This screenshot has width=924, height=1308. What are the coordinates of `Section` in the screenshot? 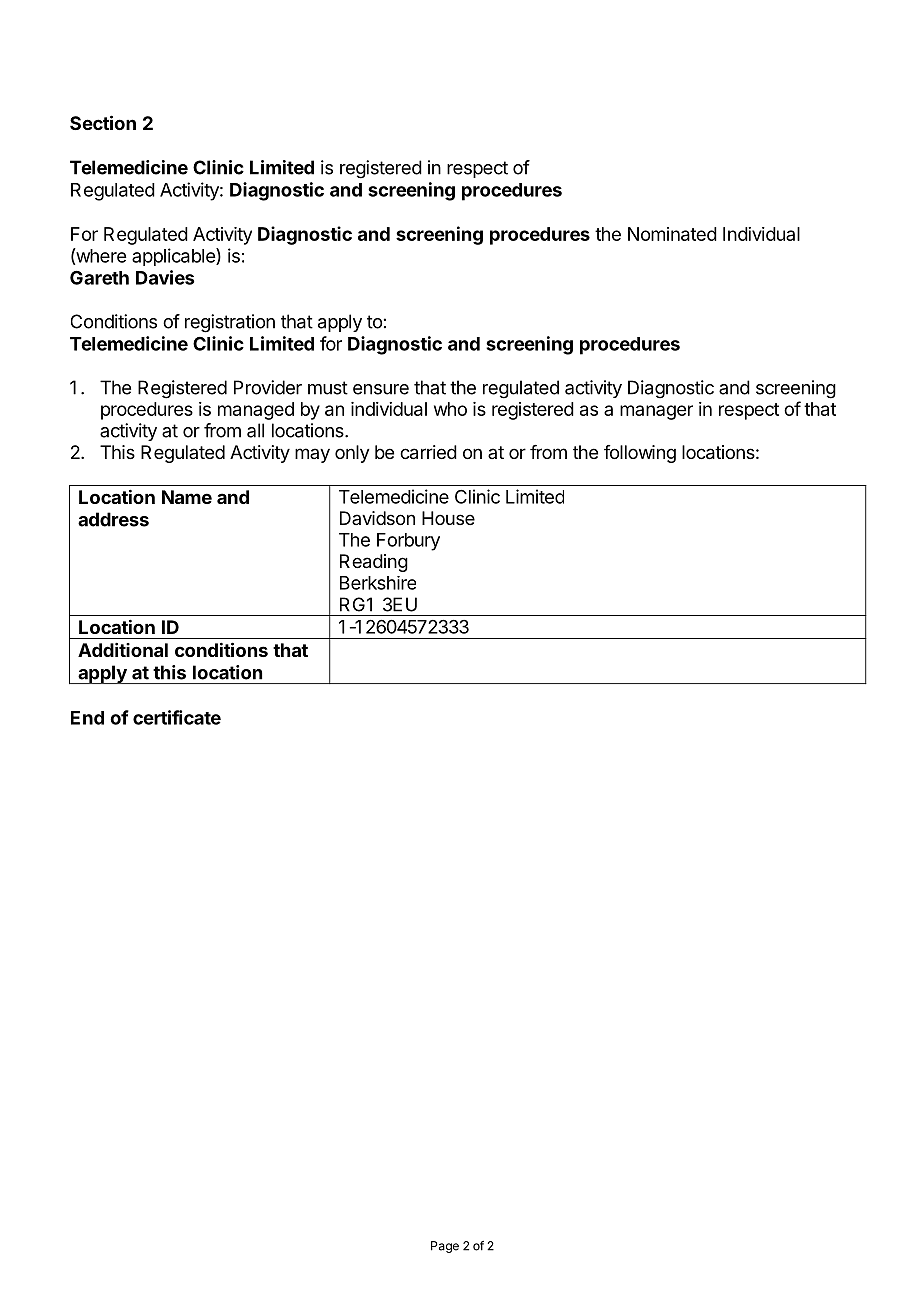 It's located at (103, 122).
